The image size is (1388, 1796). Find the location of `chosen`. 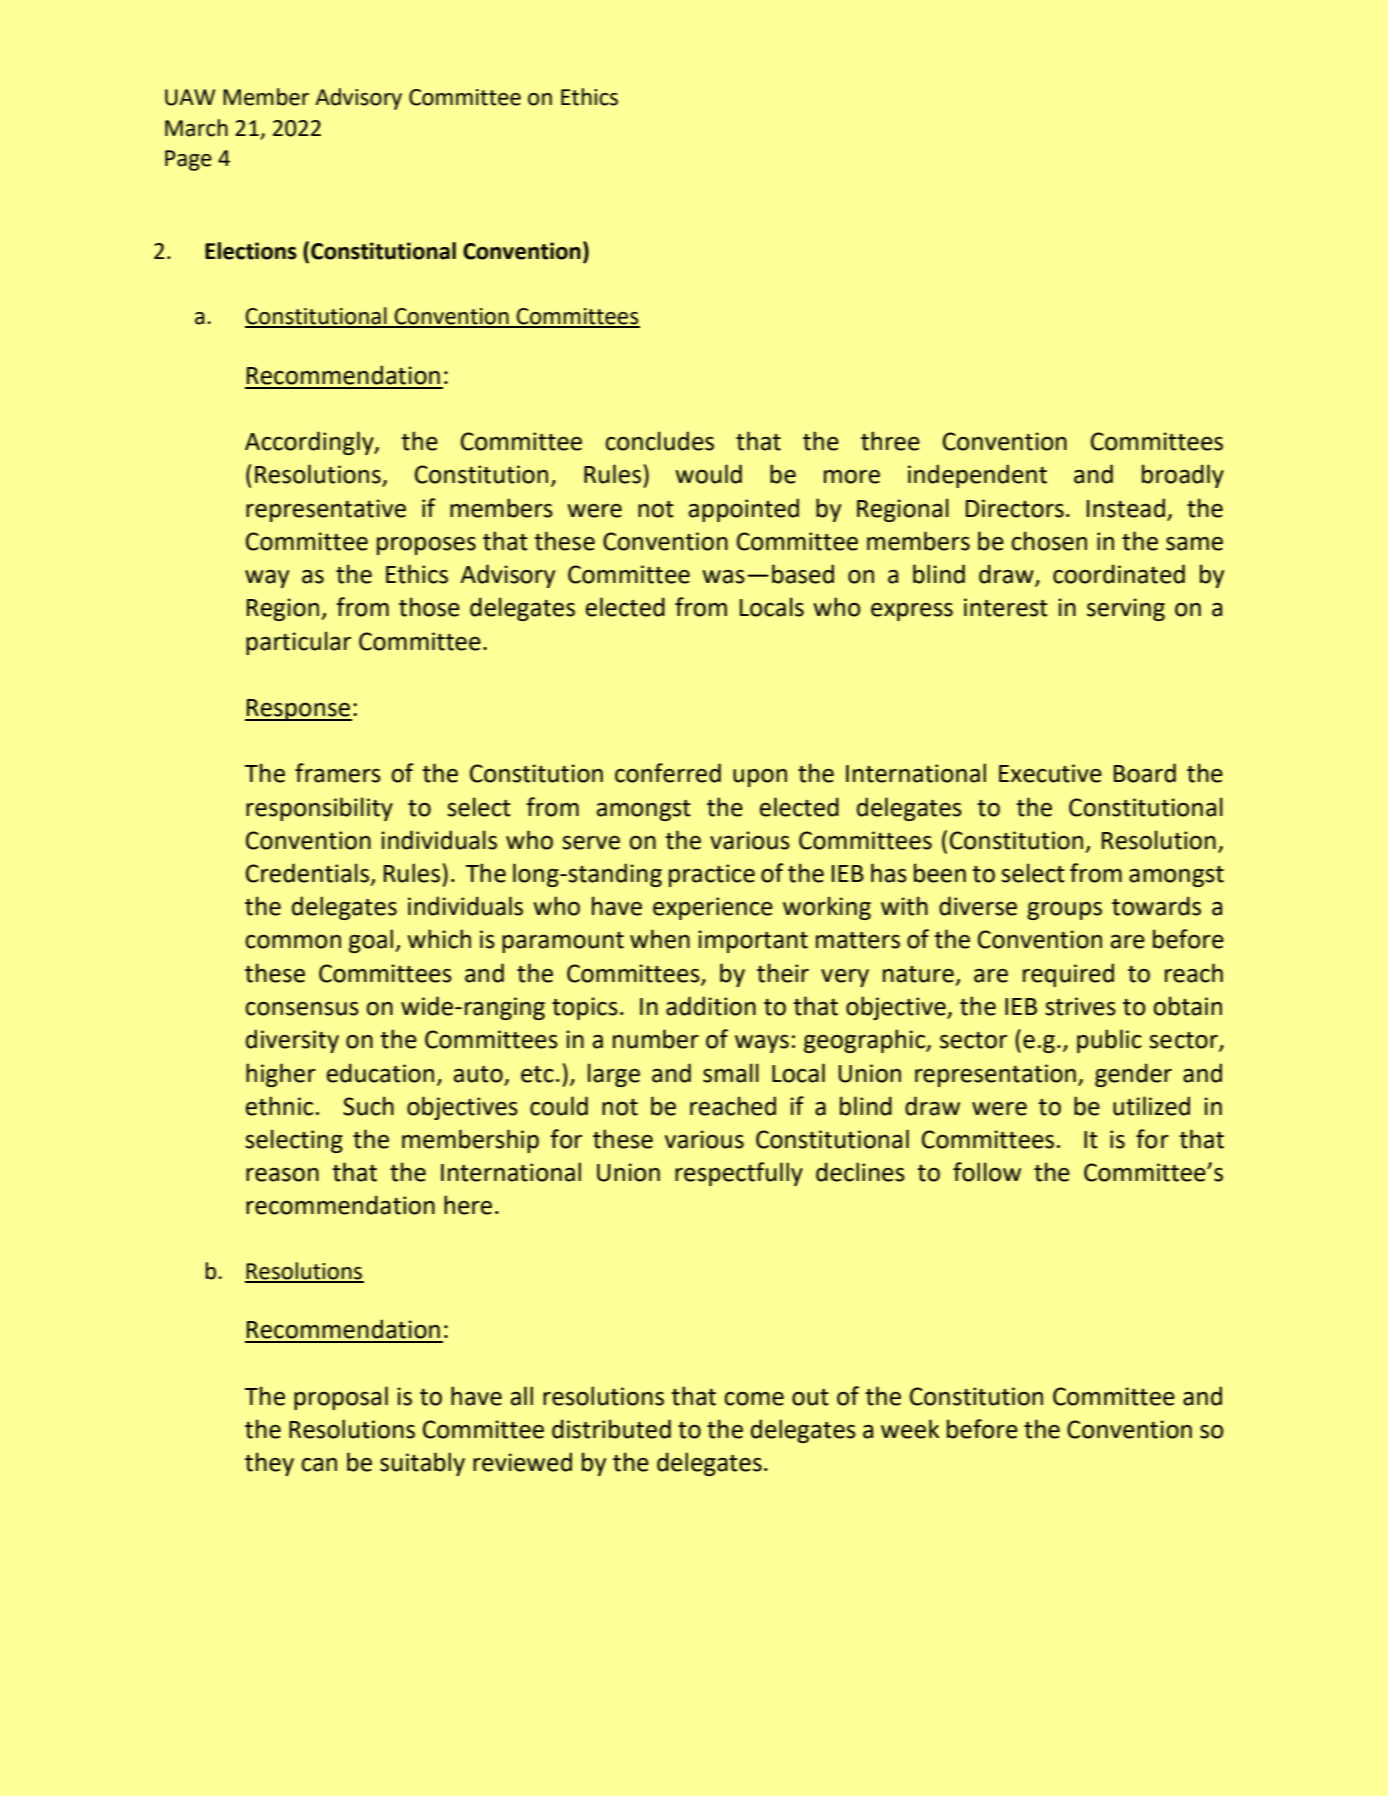

chosen is located at coordinates (1049, 541).
